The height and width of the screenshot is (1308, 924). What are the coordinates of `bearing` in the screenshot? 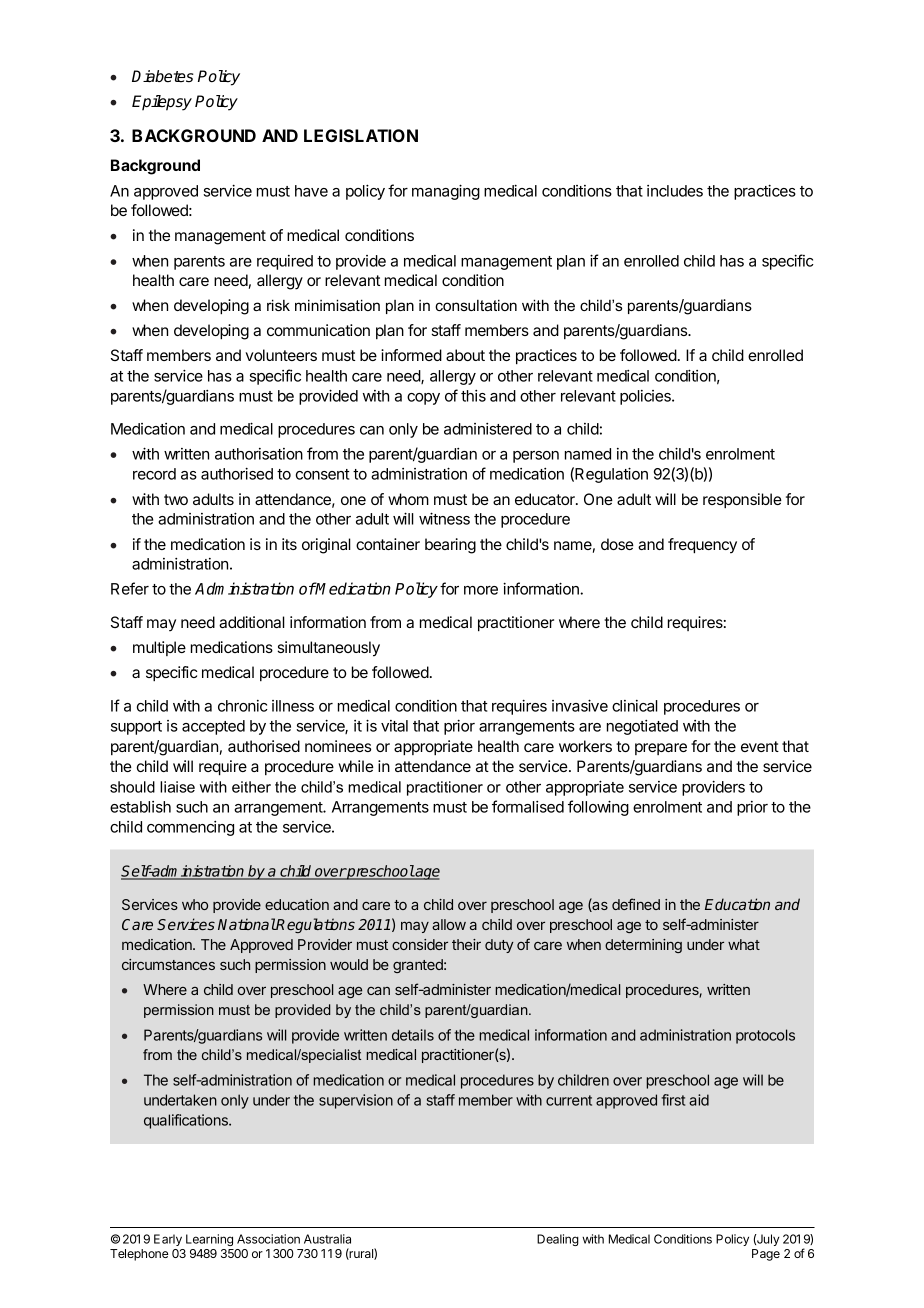 It's located at (450, 546).
